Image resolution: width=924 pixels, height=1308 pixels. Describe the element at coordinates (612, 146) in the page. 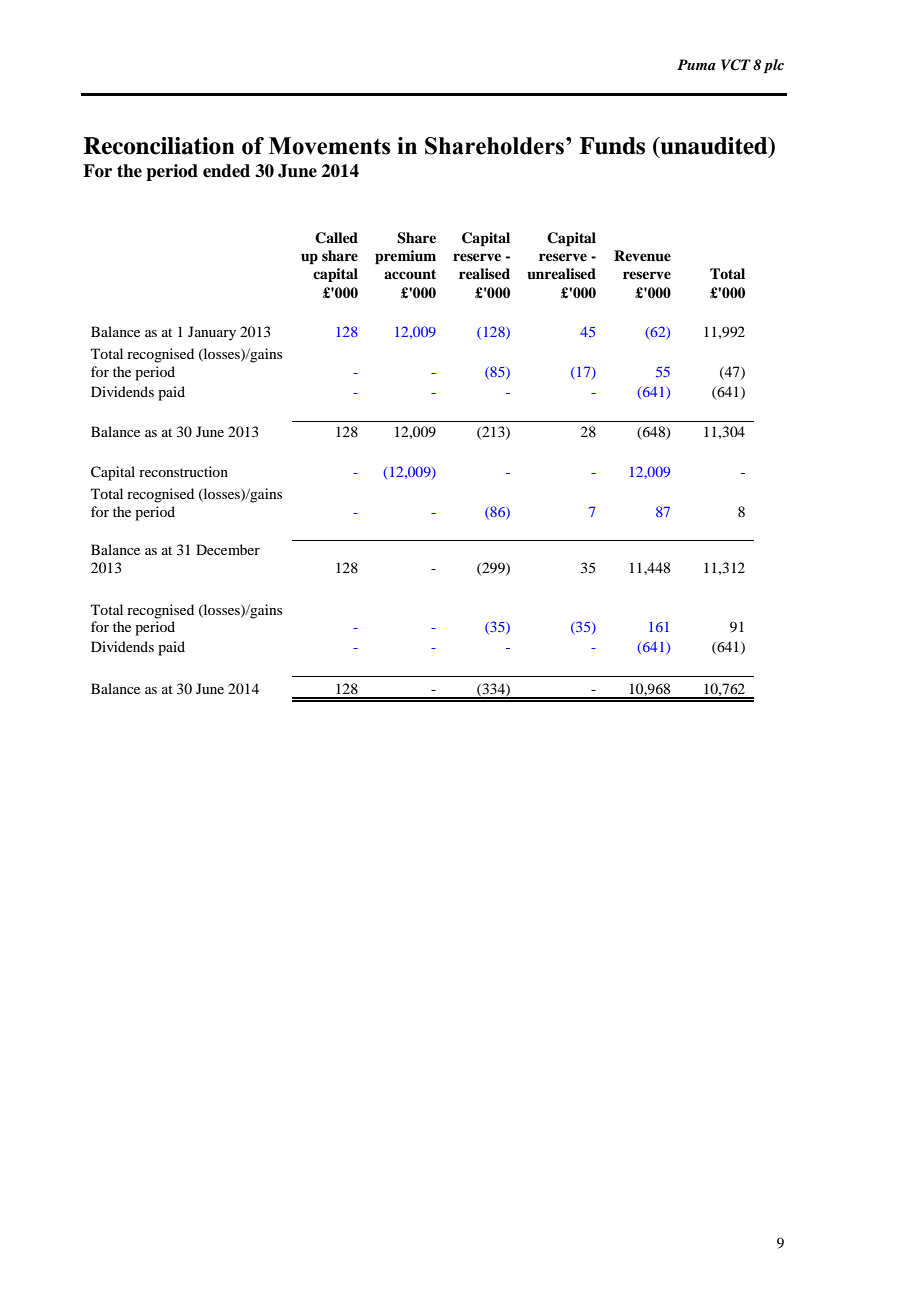

I see `Funds` at that location.
